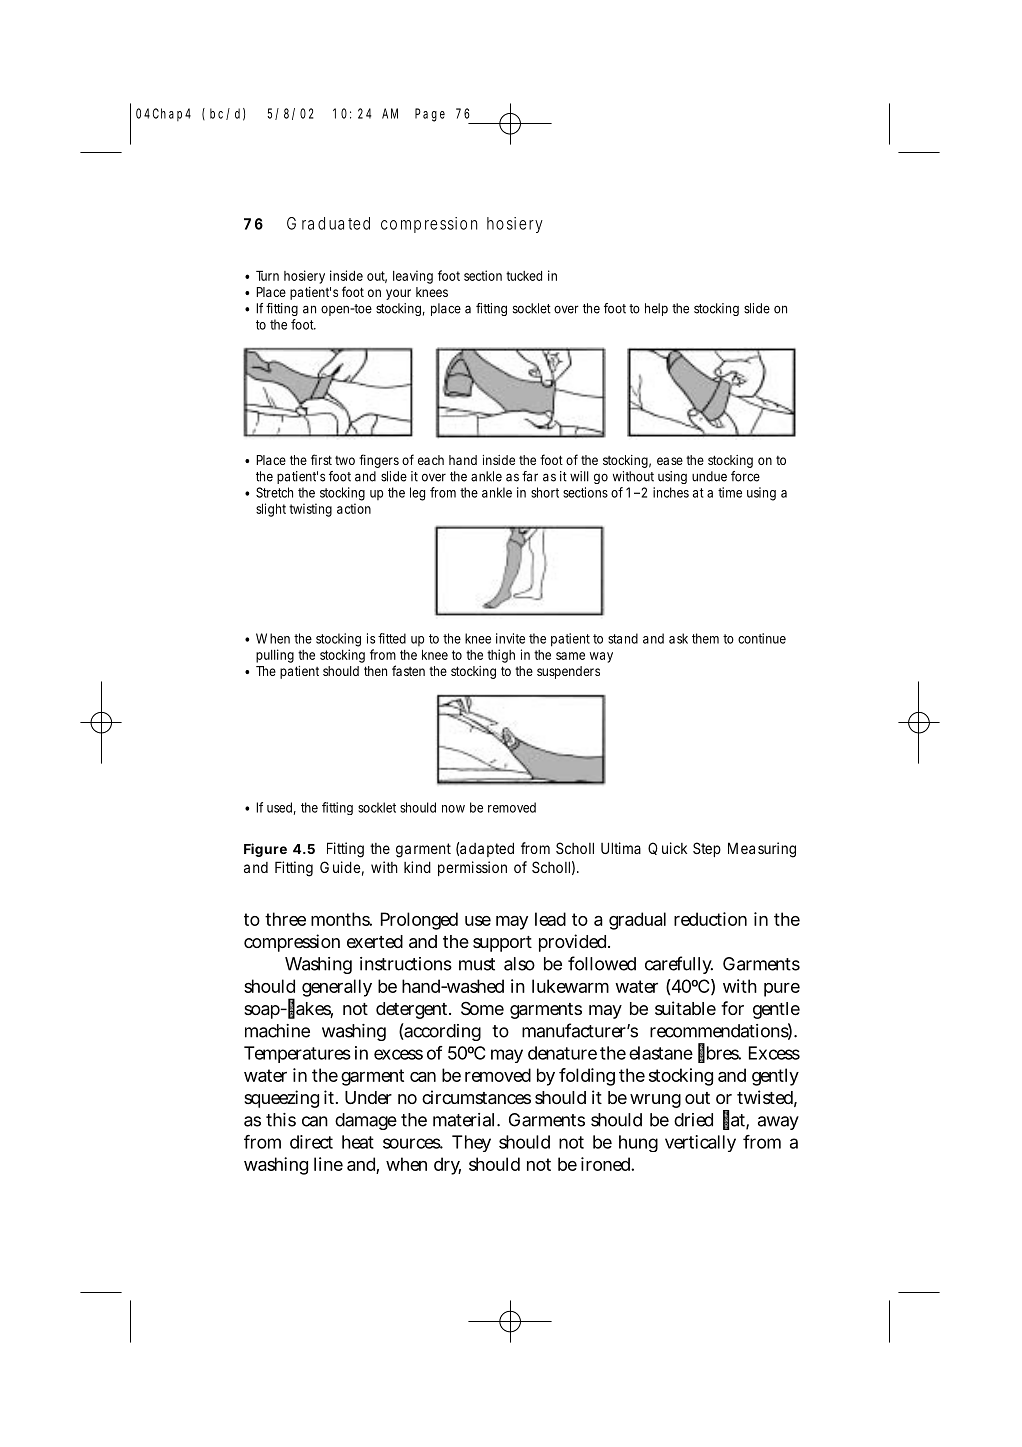  What do you see at coordinates (328, 223) in the screenshot?
I see `Graduated` at bounding box center [328, 223].
